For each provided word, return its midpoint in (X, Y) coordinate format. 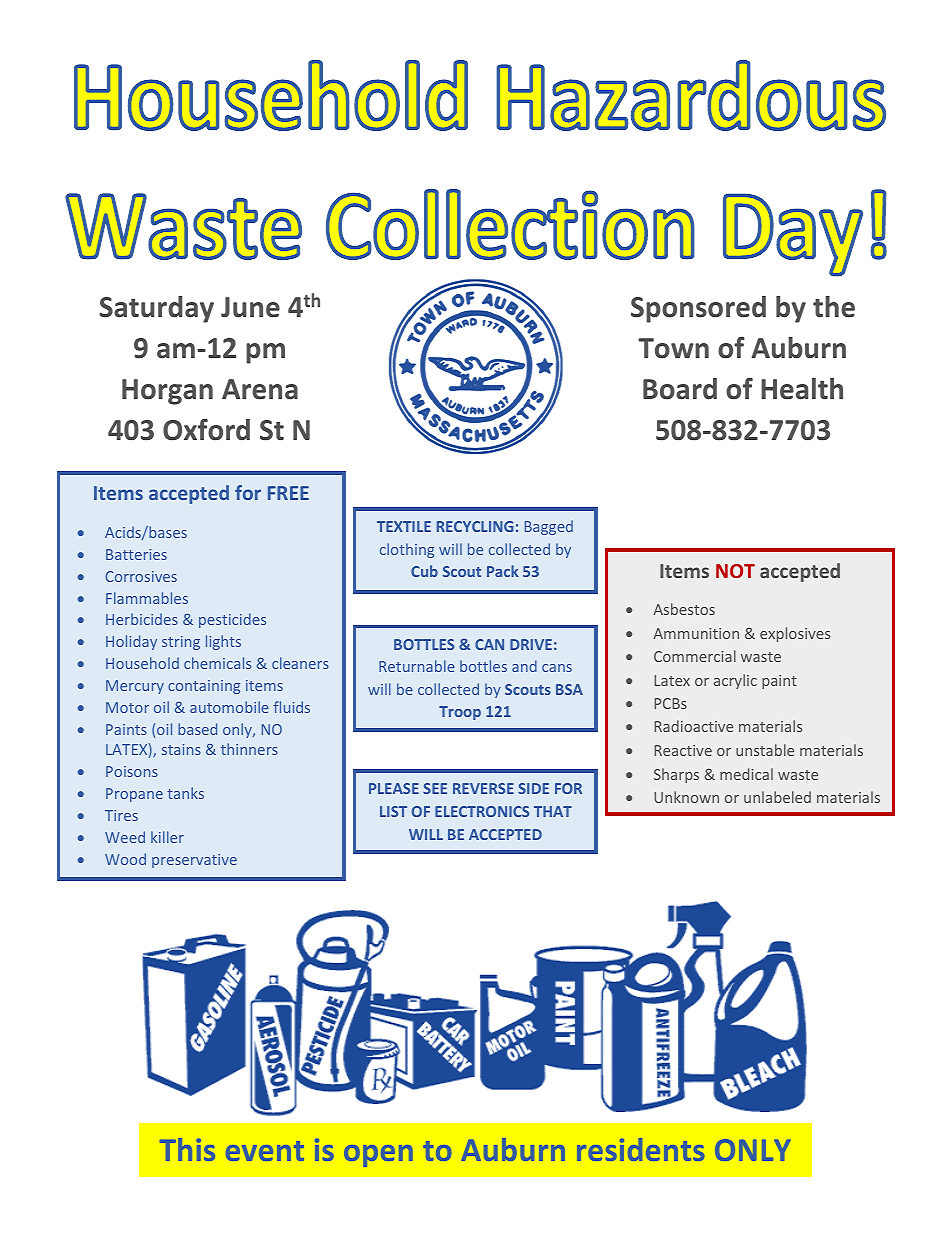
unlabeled (777, 797)
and (524, 666)
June (250, 307)
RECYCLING (475, 526)
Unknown (686, 797)
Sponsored (698, 309)
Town (673, 348)
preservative (194, 861)
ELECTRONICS (482, 811)
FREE (288, 493)
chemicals (217, 663)
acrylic (735, 681)
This (187, 1149)
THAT (553, 811)
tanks (185, 793)
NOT (735, 571)
